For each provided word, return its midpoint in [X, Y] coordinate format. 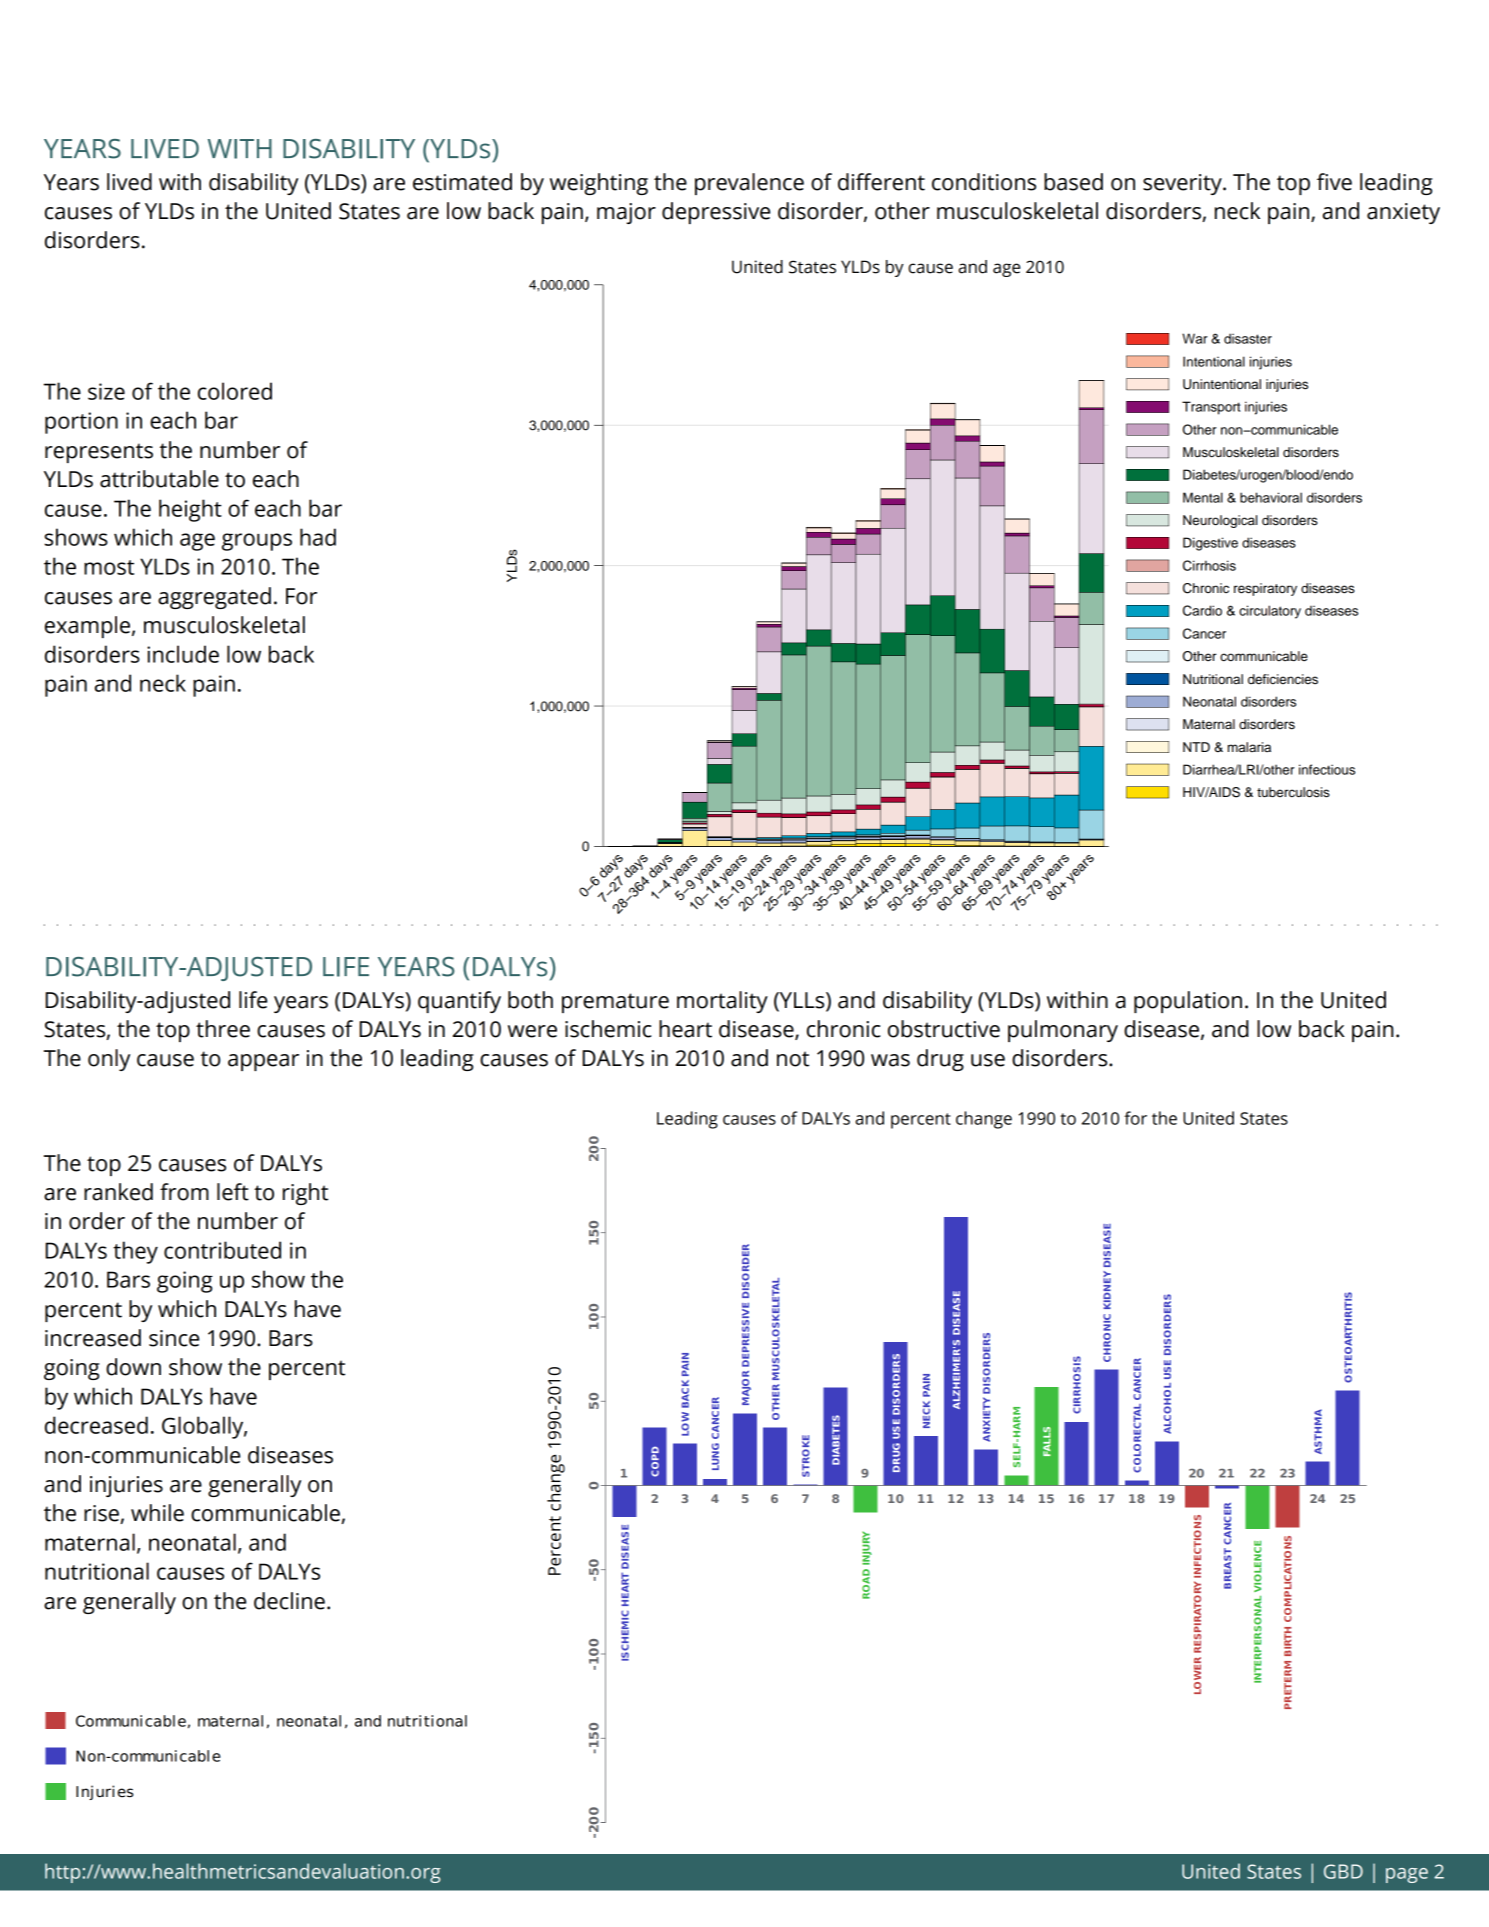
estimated [462, 182]
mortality [722, 1002]
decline [289, 1601]
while [157, 1513]
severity [1183, 184]
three [223, 1029]
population [1188, 1002]
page [1407, 1875]
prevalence [749, 184]
